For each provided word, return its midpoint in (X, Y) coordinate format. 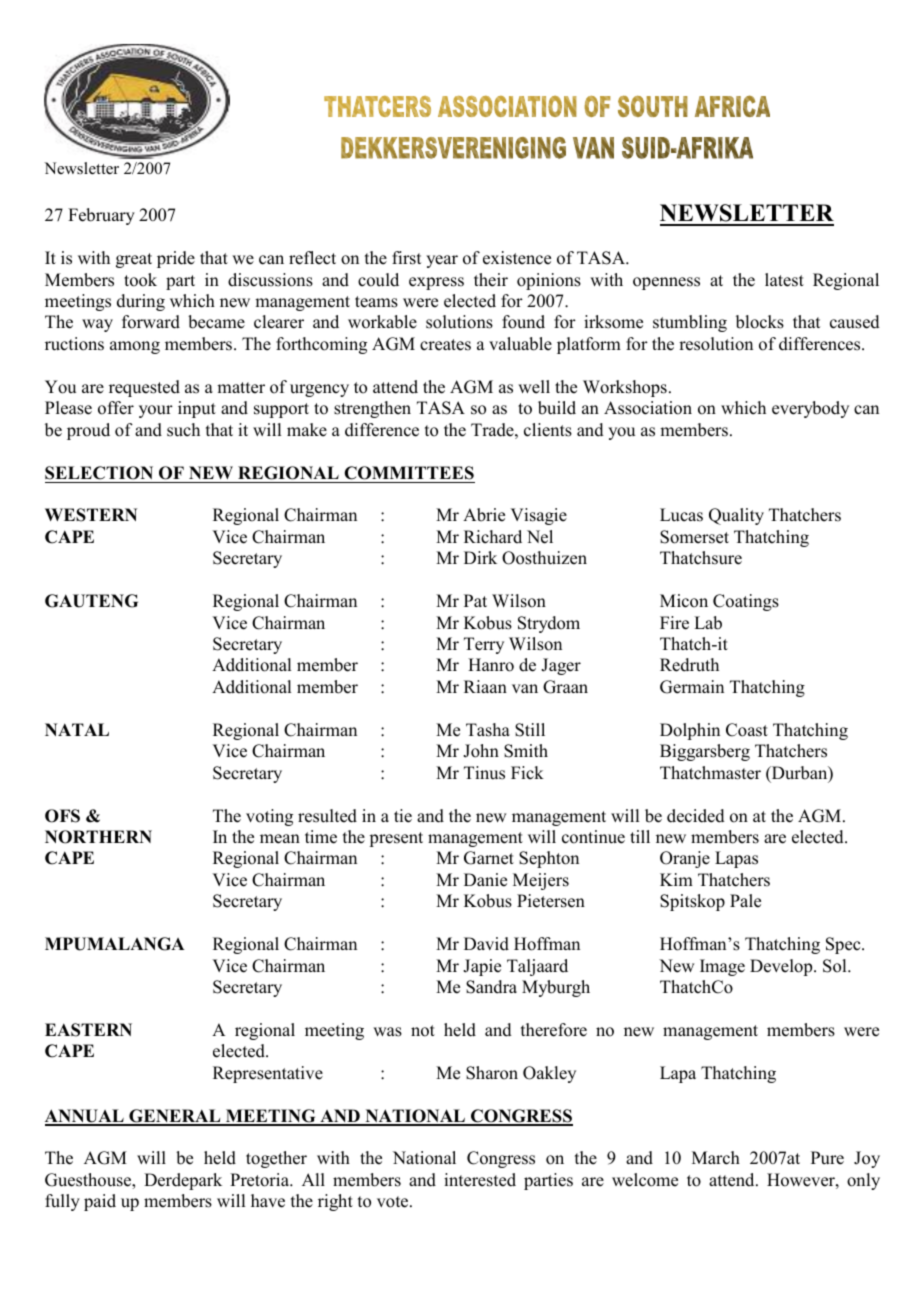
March (716, 1158)
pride (176, 259)
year (442, 261)
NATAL (77, 729)
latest (784, 280)
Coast (747, 730)
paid (100, 1202)
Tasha (488, 730)
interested (480, 1180)
